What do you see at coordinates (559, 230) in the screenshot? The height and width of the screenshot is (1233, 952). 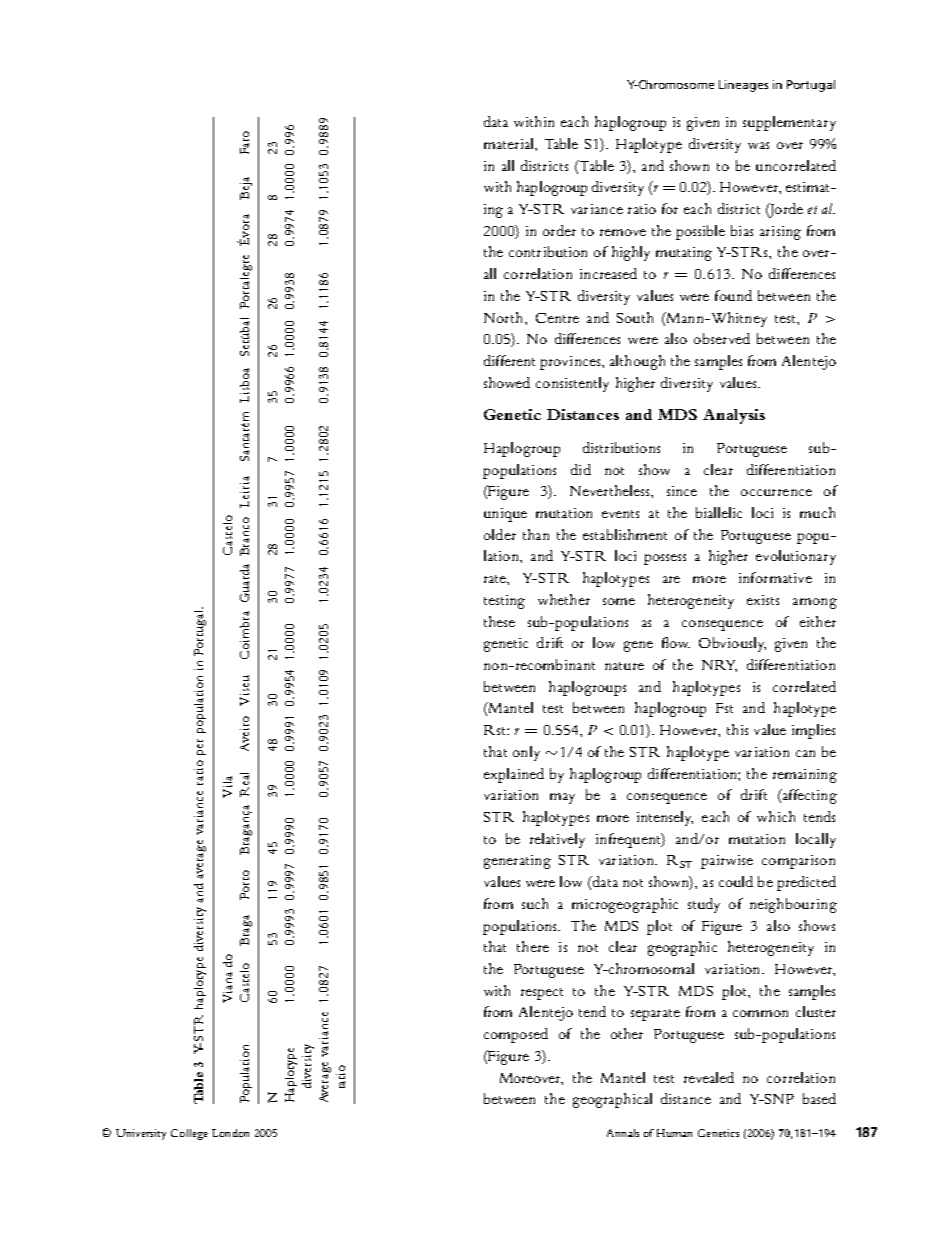 I see `order` at bounding box center [559, 230].
